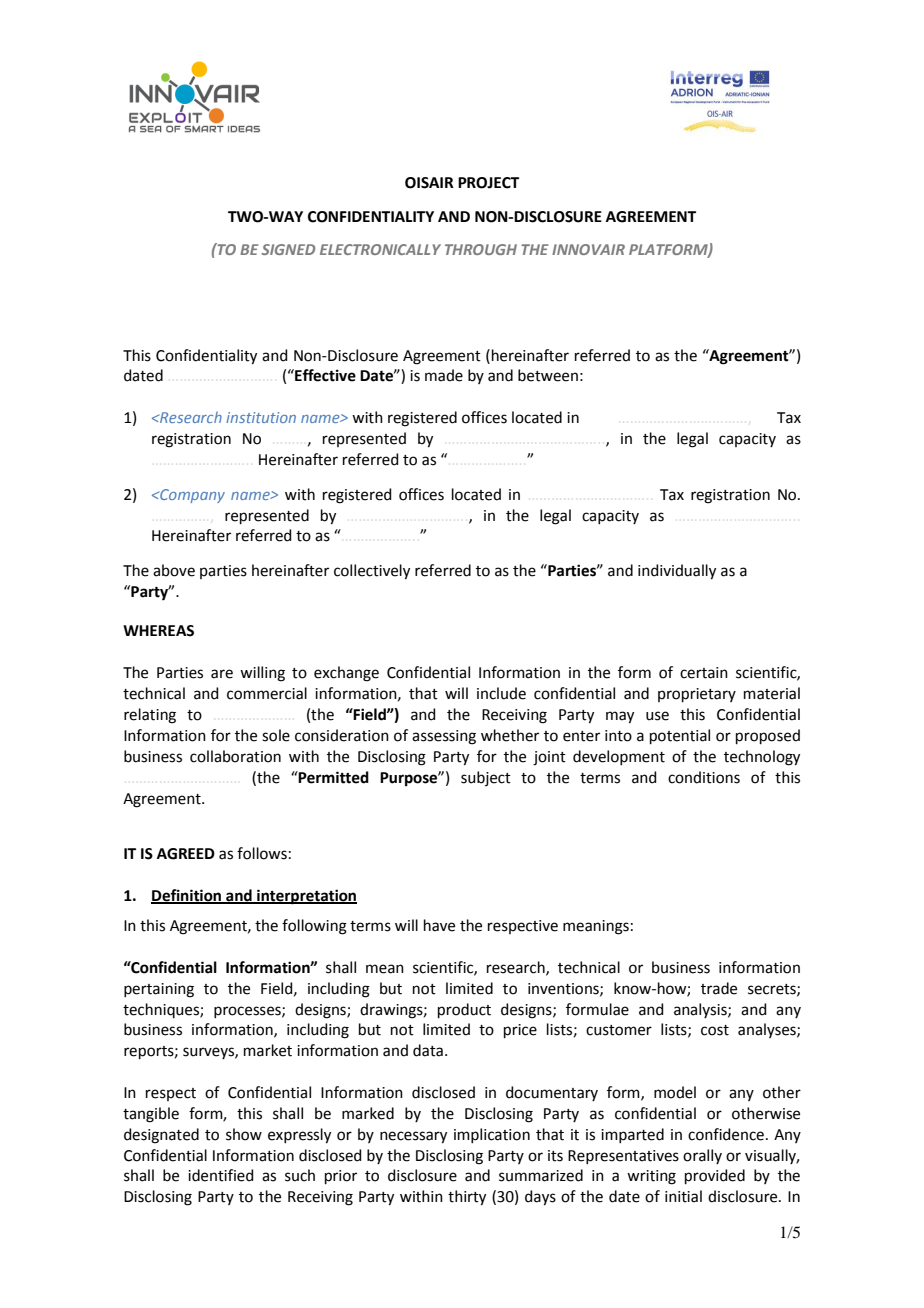  Describe the element at coordinates (467, 1198) in the screenshot. I see `thirty` at that location.
